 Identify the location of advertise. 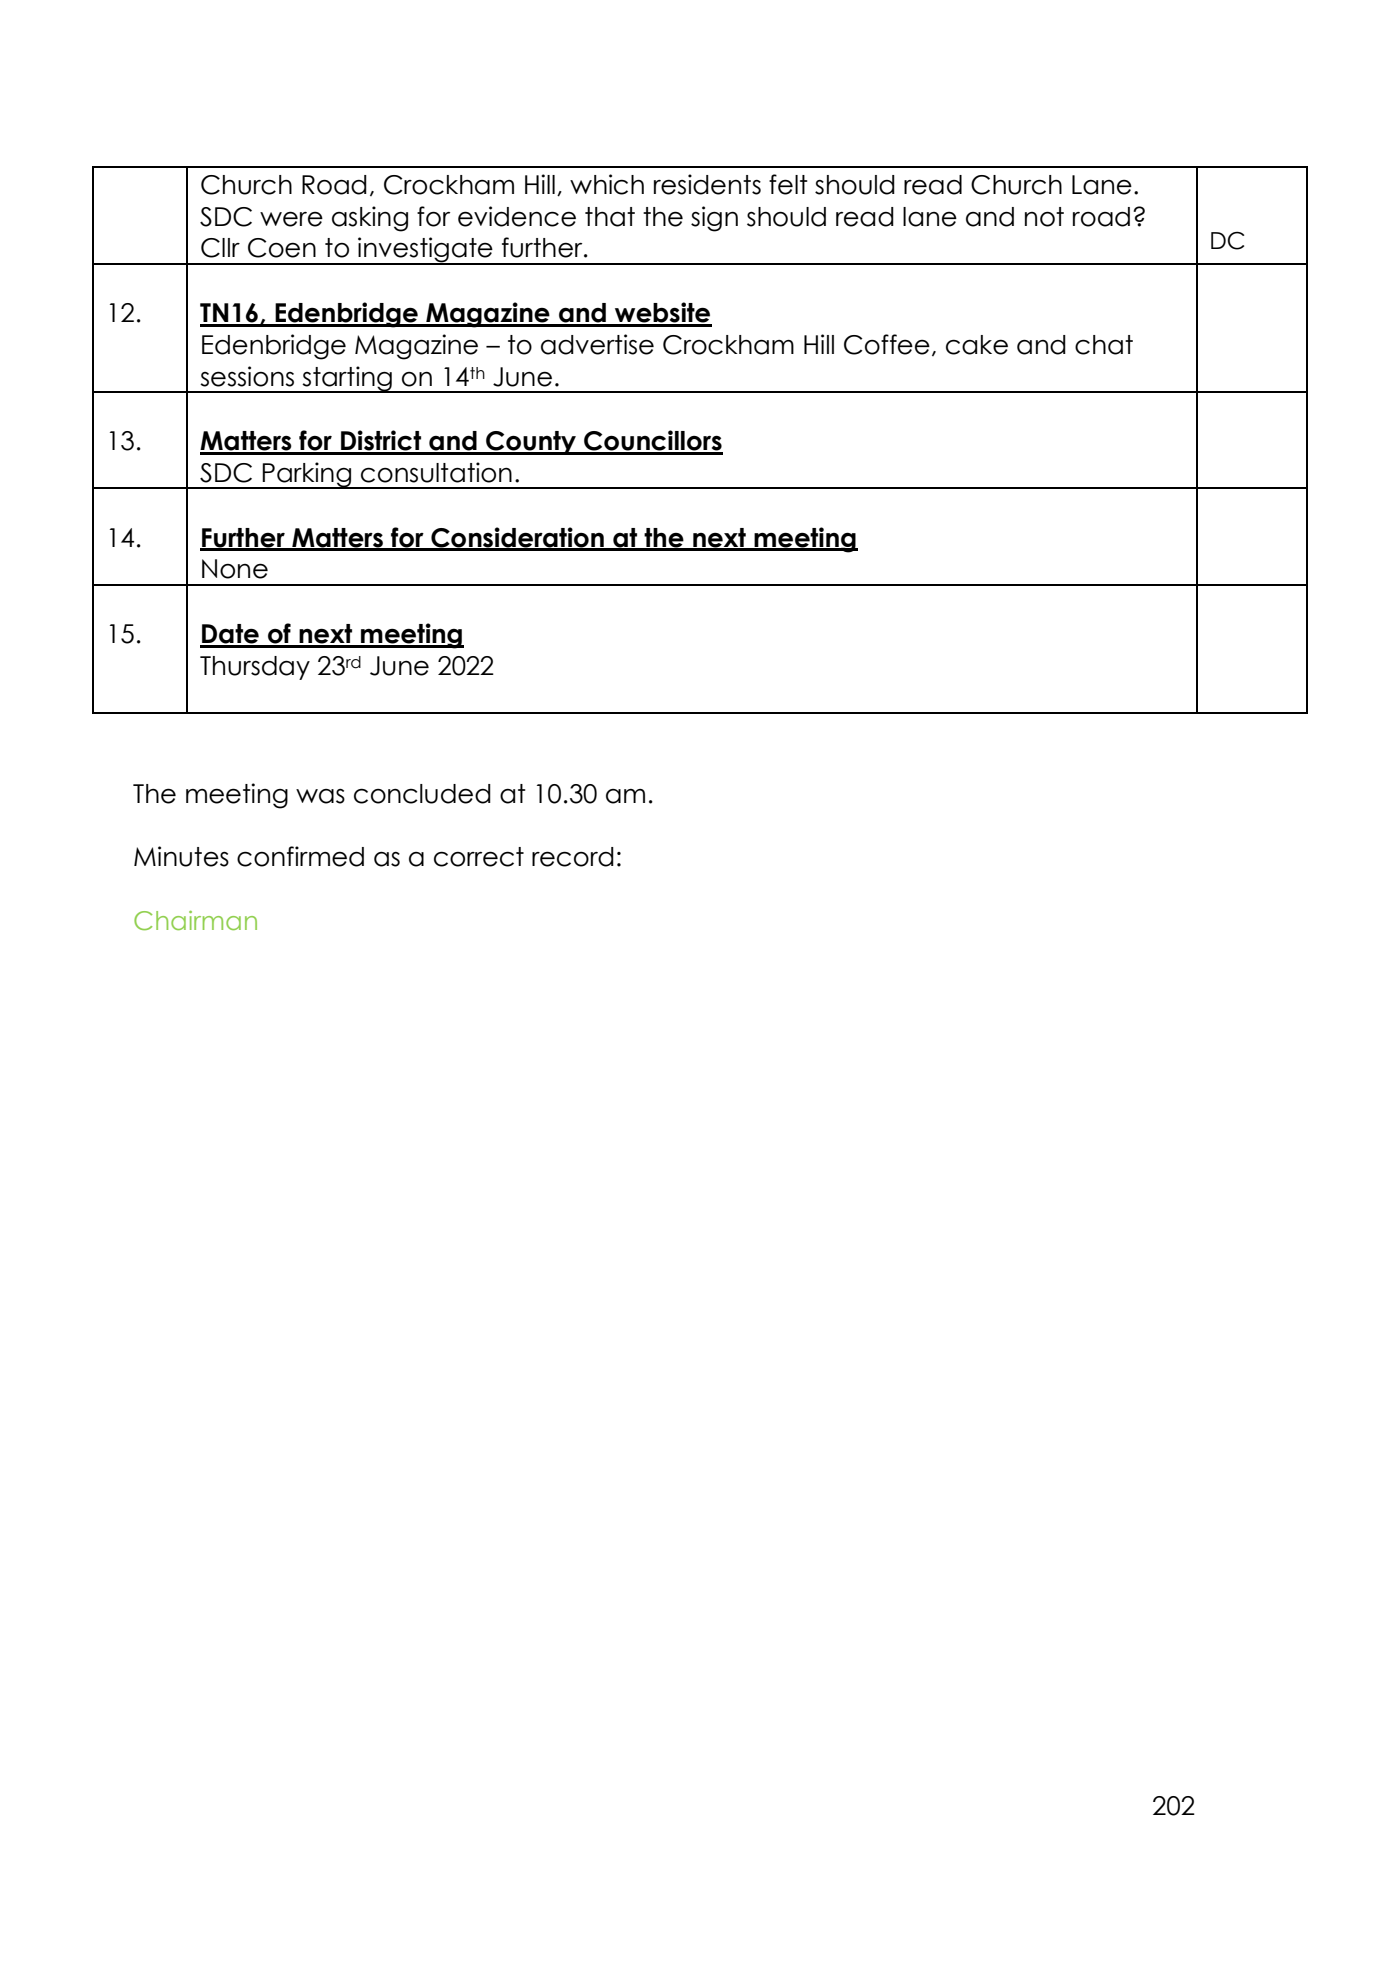
(597, 344).
